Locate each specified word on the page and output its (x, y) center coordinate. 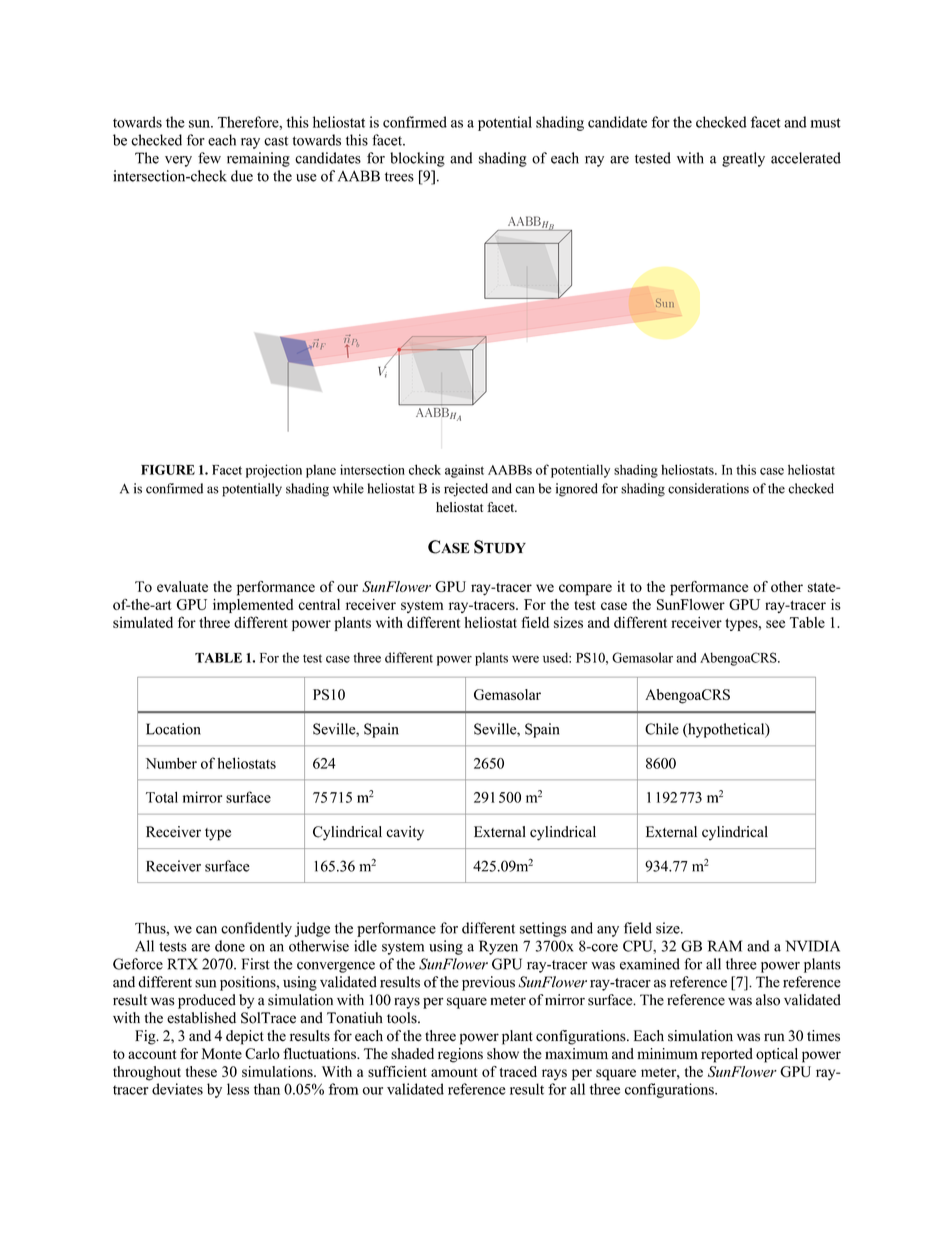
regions (460, 1055)
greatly (743, 159)
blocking (417, 159)
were (525, 659)
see (775, 624)
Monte (221, 1053)
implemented (253, 606)
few (209, 158)
